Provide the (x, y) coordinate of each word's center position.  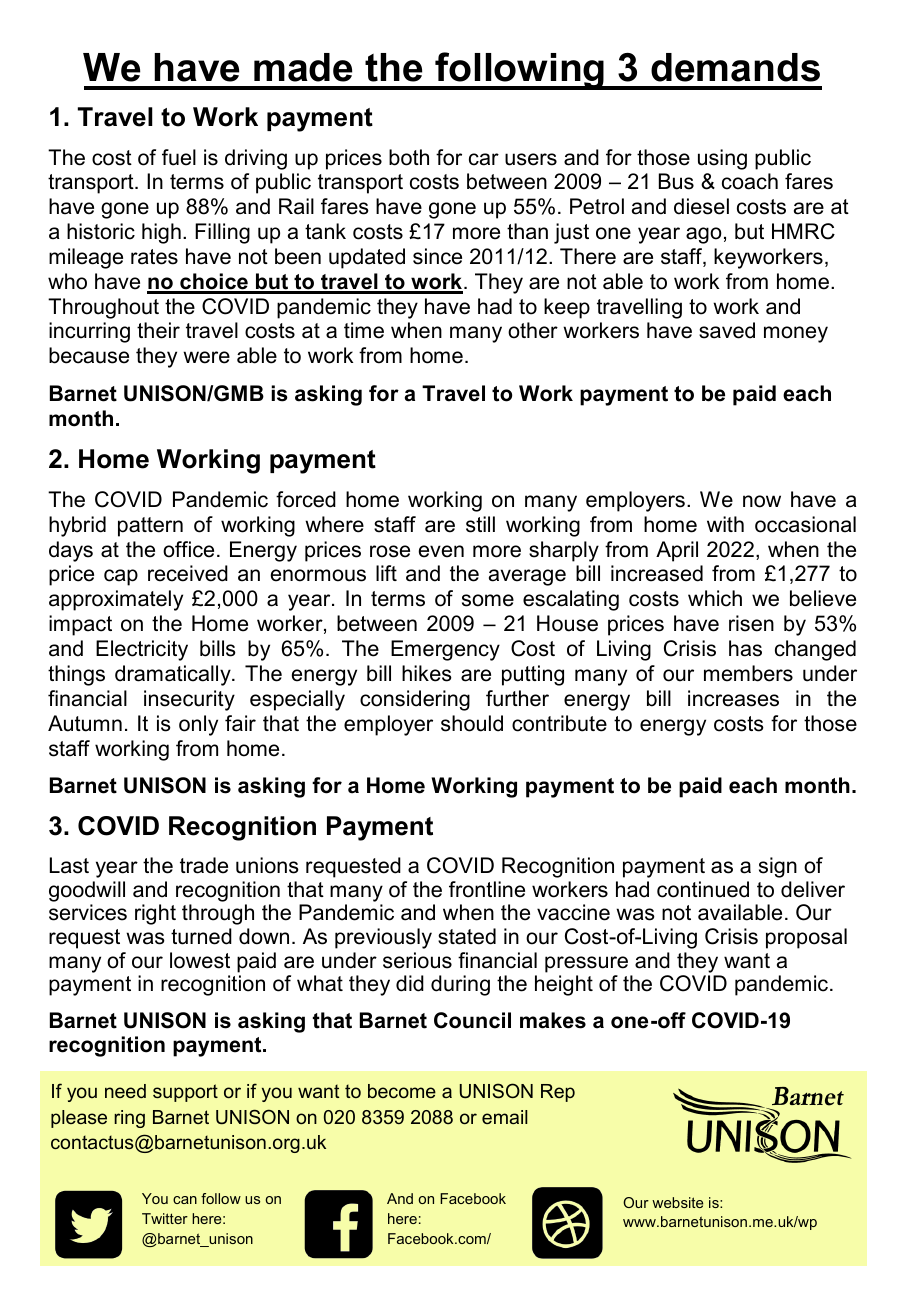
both (409, 157)
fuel (179, 157)
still (480, 524)
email (505, 1117)
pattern (150, 527)
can (185, 1200)
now (762, 501)
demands (735, 67)
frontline (487, 889)
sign (778, 867)
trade (204, 865)
